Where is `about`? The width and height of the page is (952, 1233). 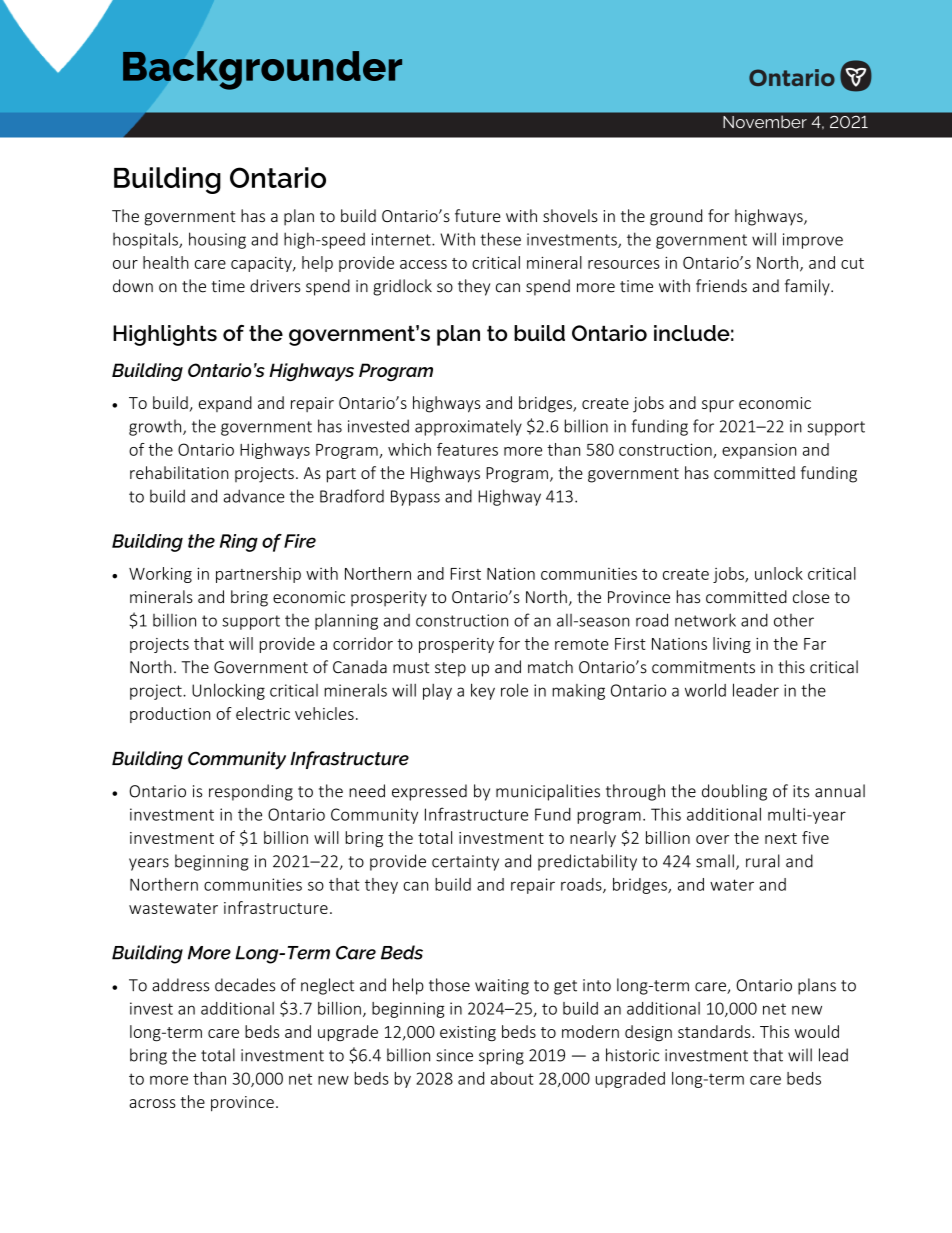
about is located at coordinates (512, 1078).
